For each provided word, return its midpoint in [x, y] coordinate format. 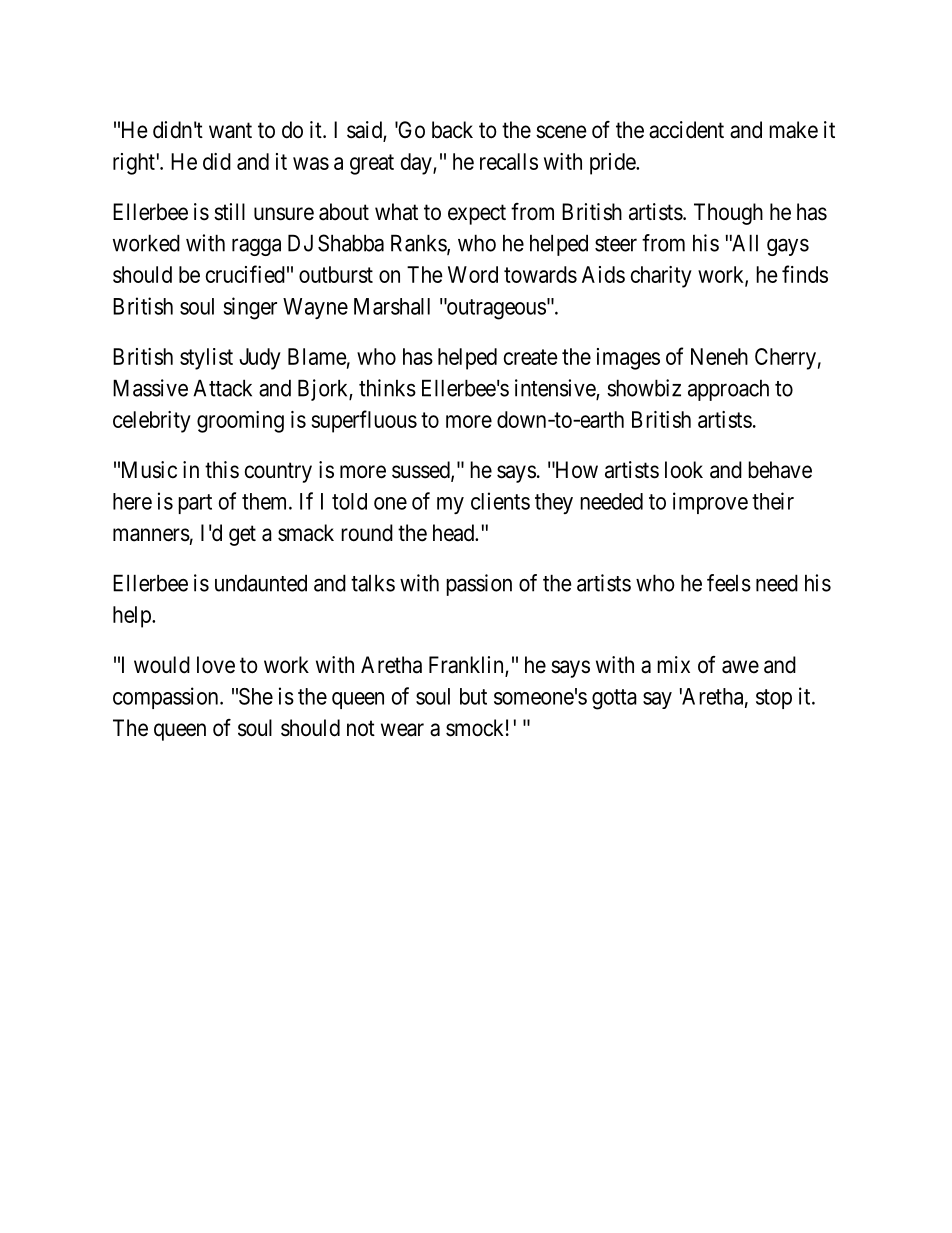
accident [686, 130]
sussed [422, 471]
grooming [240, 422]
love [216, 665]
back [452, 130]
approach [728, 390]
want [230, 131]
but [473, 696]
